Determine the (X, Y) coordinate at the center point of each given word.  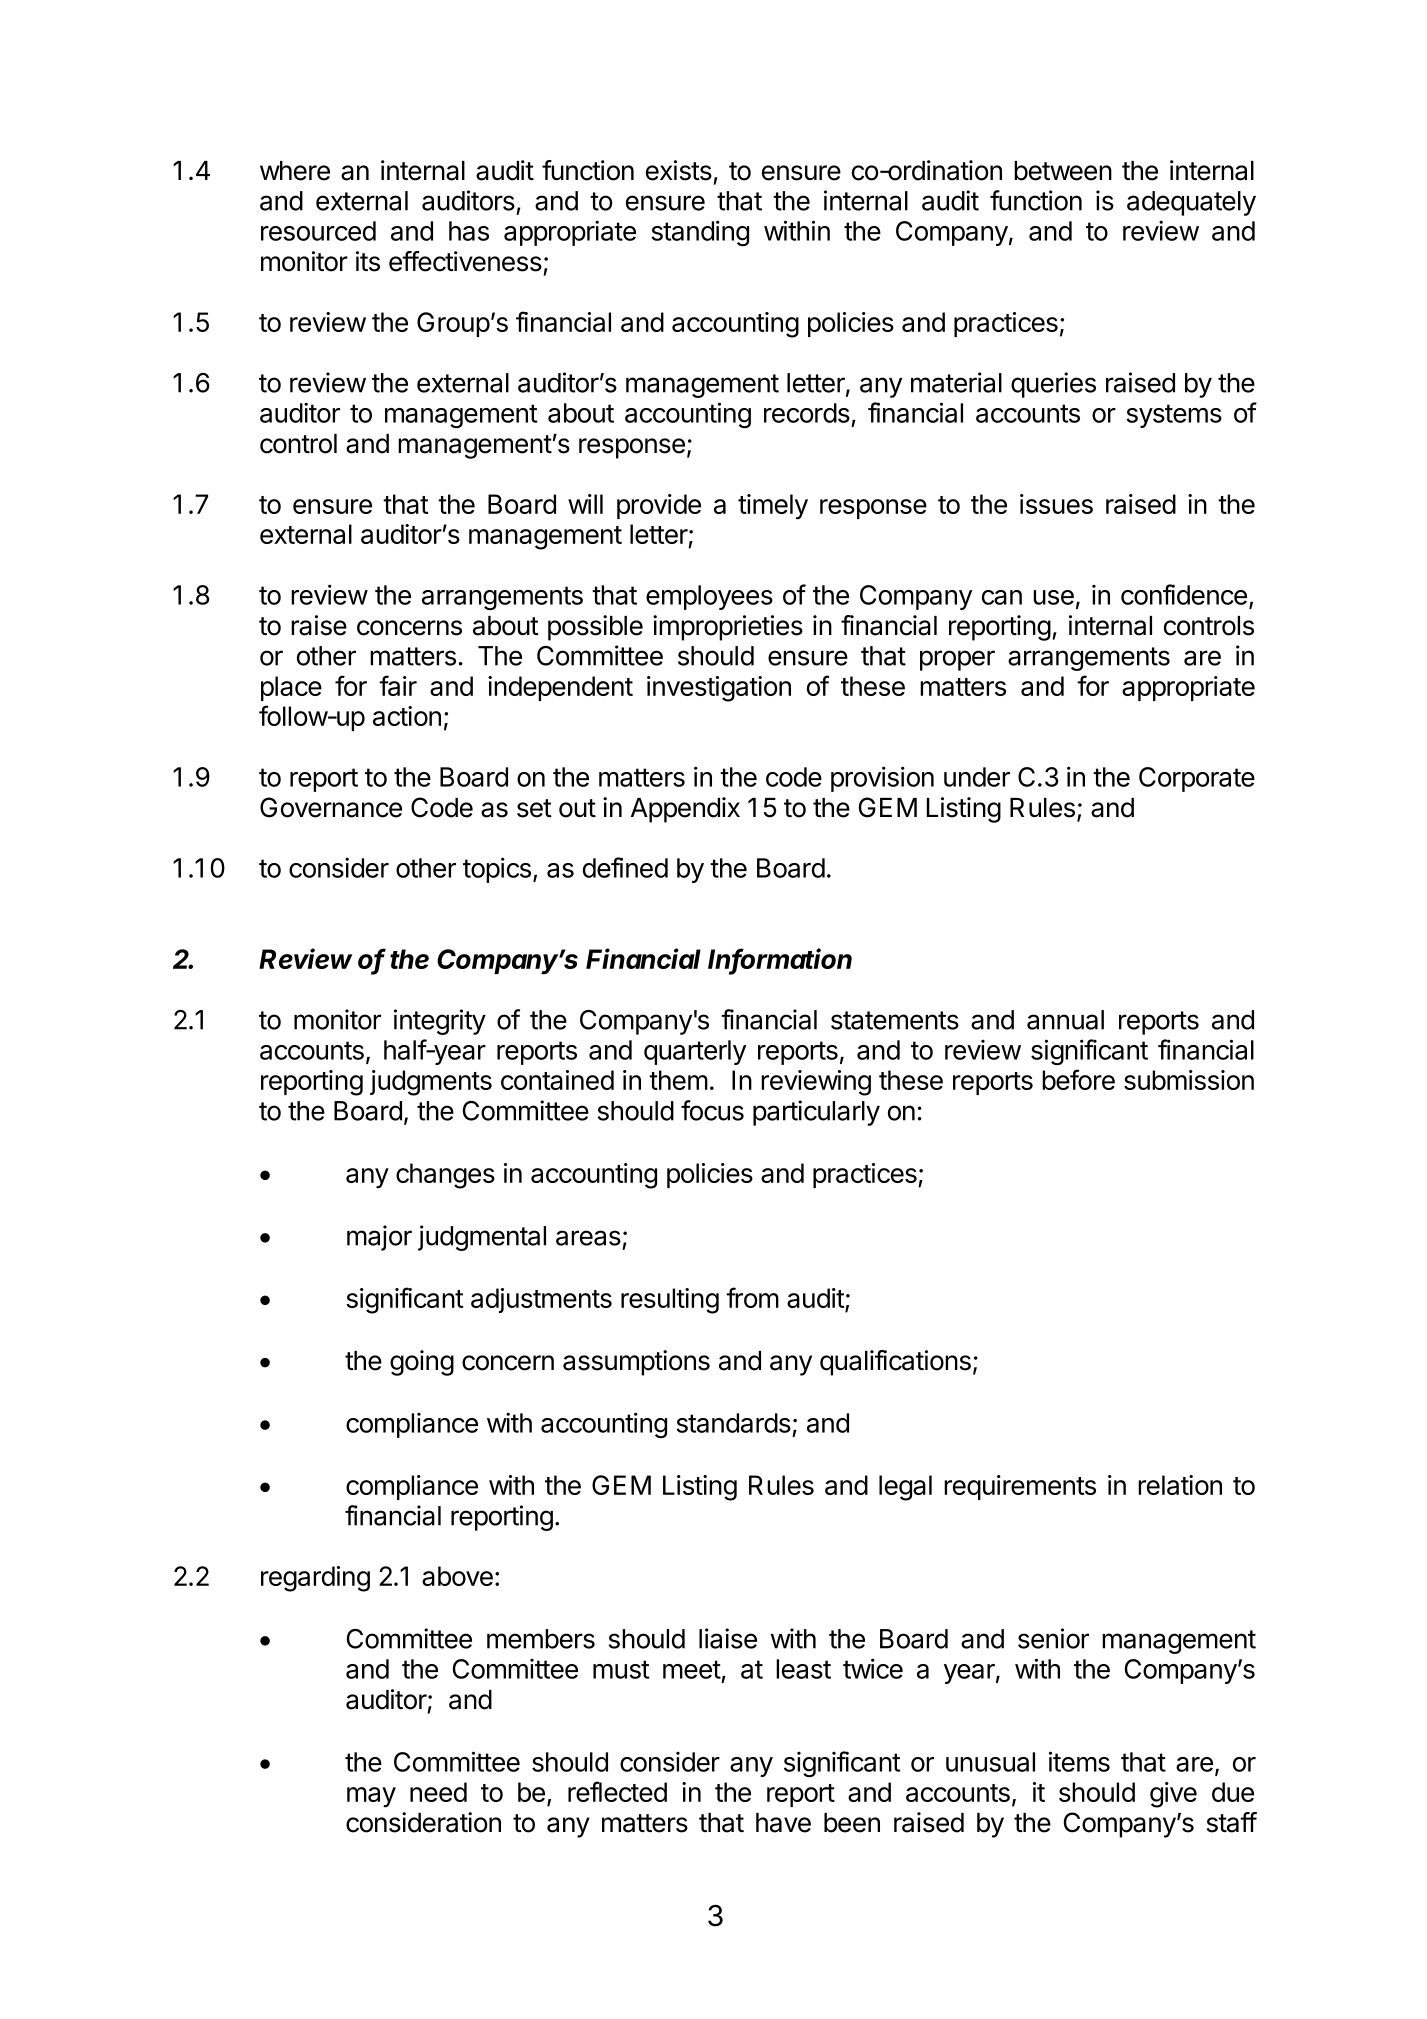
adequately (1191, 203)
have (783, 1823)
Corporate (1197, 779)
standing (700, 233)
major (379, 1238)
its (368, 261)
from (752, 1297)
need (438, 1792)
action (407, 716)
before (1078, 1079)
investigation (719, 689)
